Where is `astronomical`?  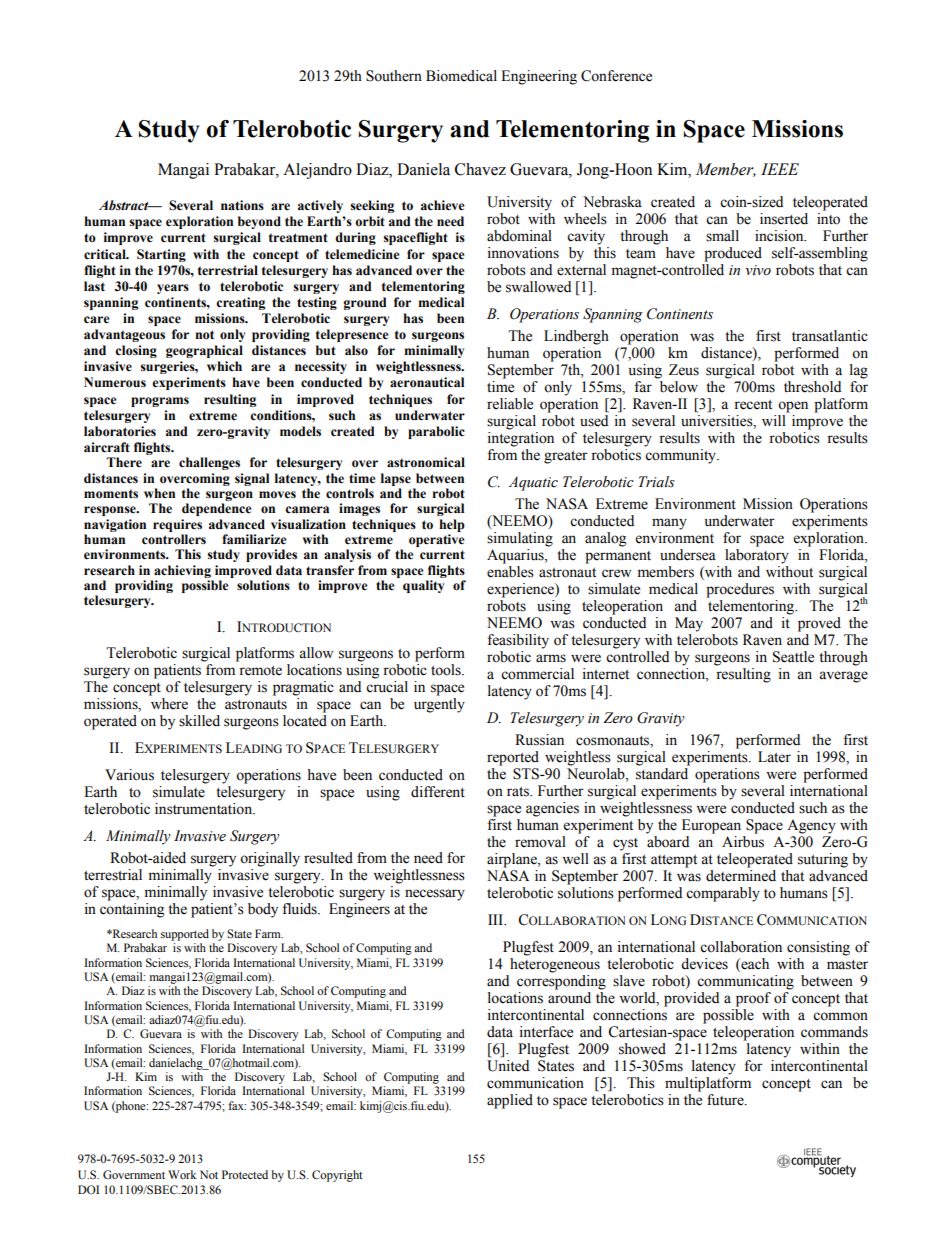
astronomical is located at coordinates (426, 462).
